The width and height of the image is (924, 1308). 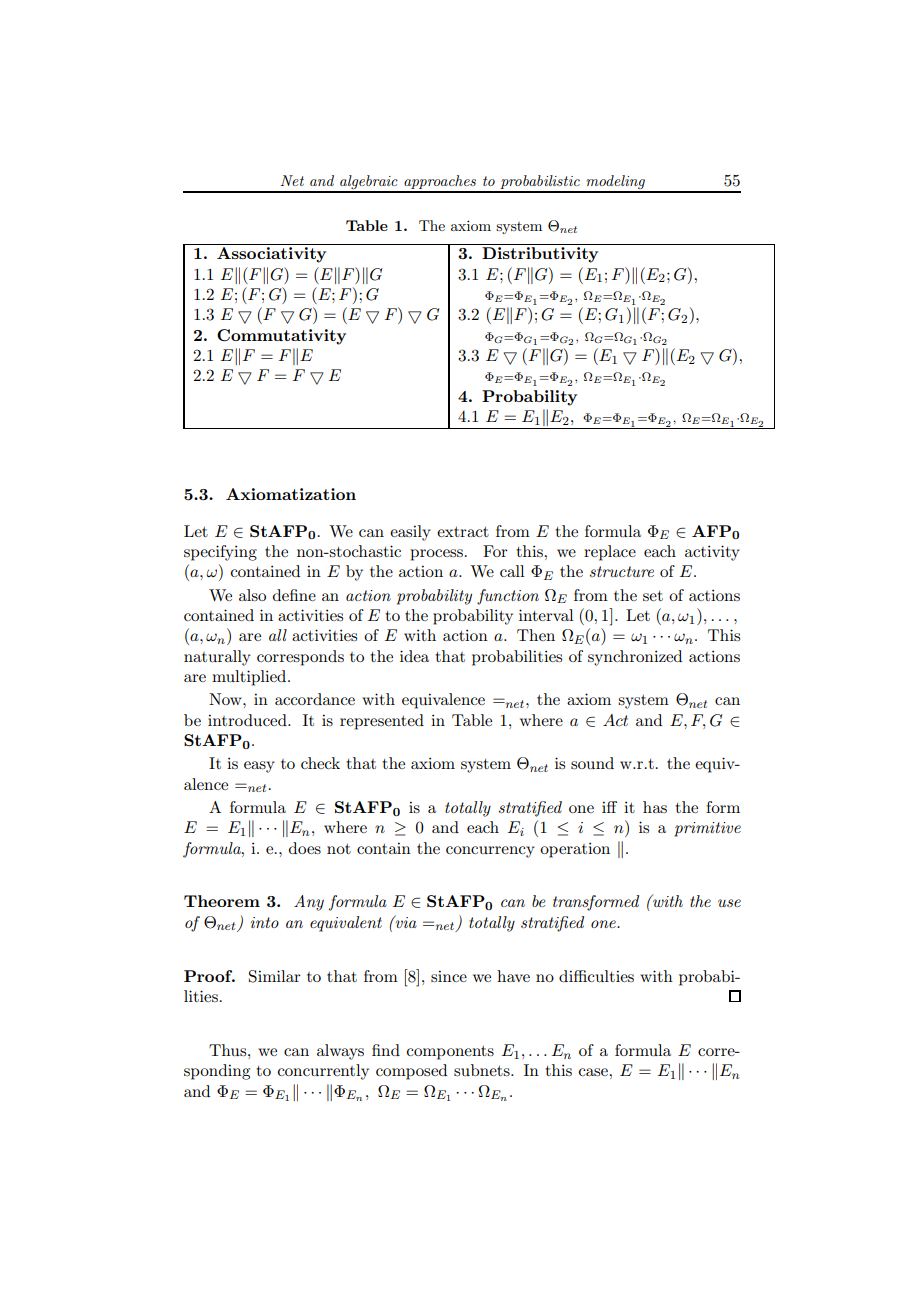 What do you see at coordinates (252, 595) in the image?
I see `also` at bounding box center [252, 595].
